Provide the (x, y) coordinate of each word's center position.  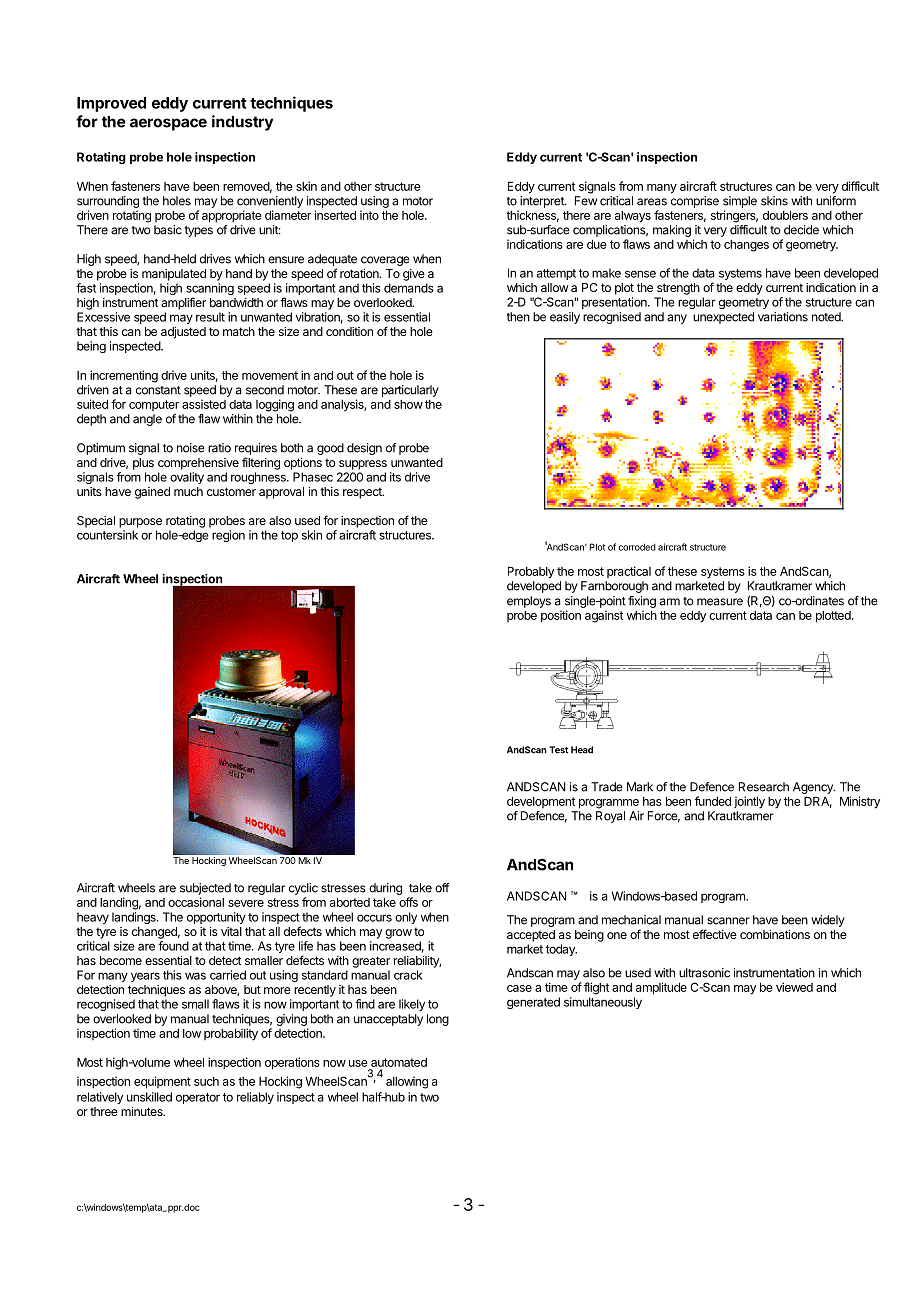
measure (720, 602)
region (228, 536)
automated (399, 1062)
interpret (543, 202)
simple (740, 202)
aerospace (168, 124)
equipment (162, 1082)
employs (529, 602)
